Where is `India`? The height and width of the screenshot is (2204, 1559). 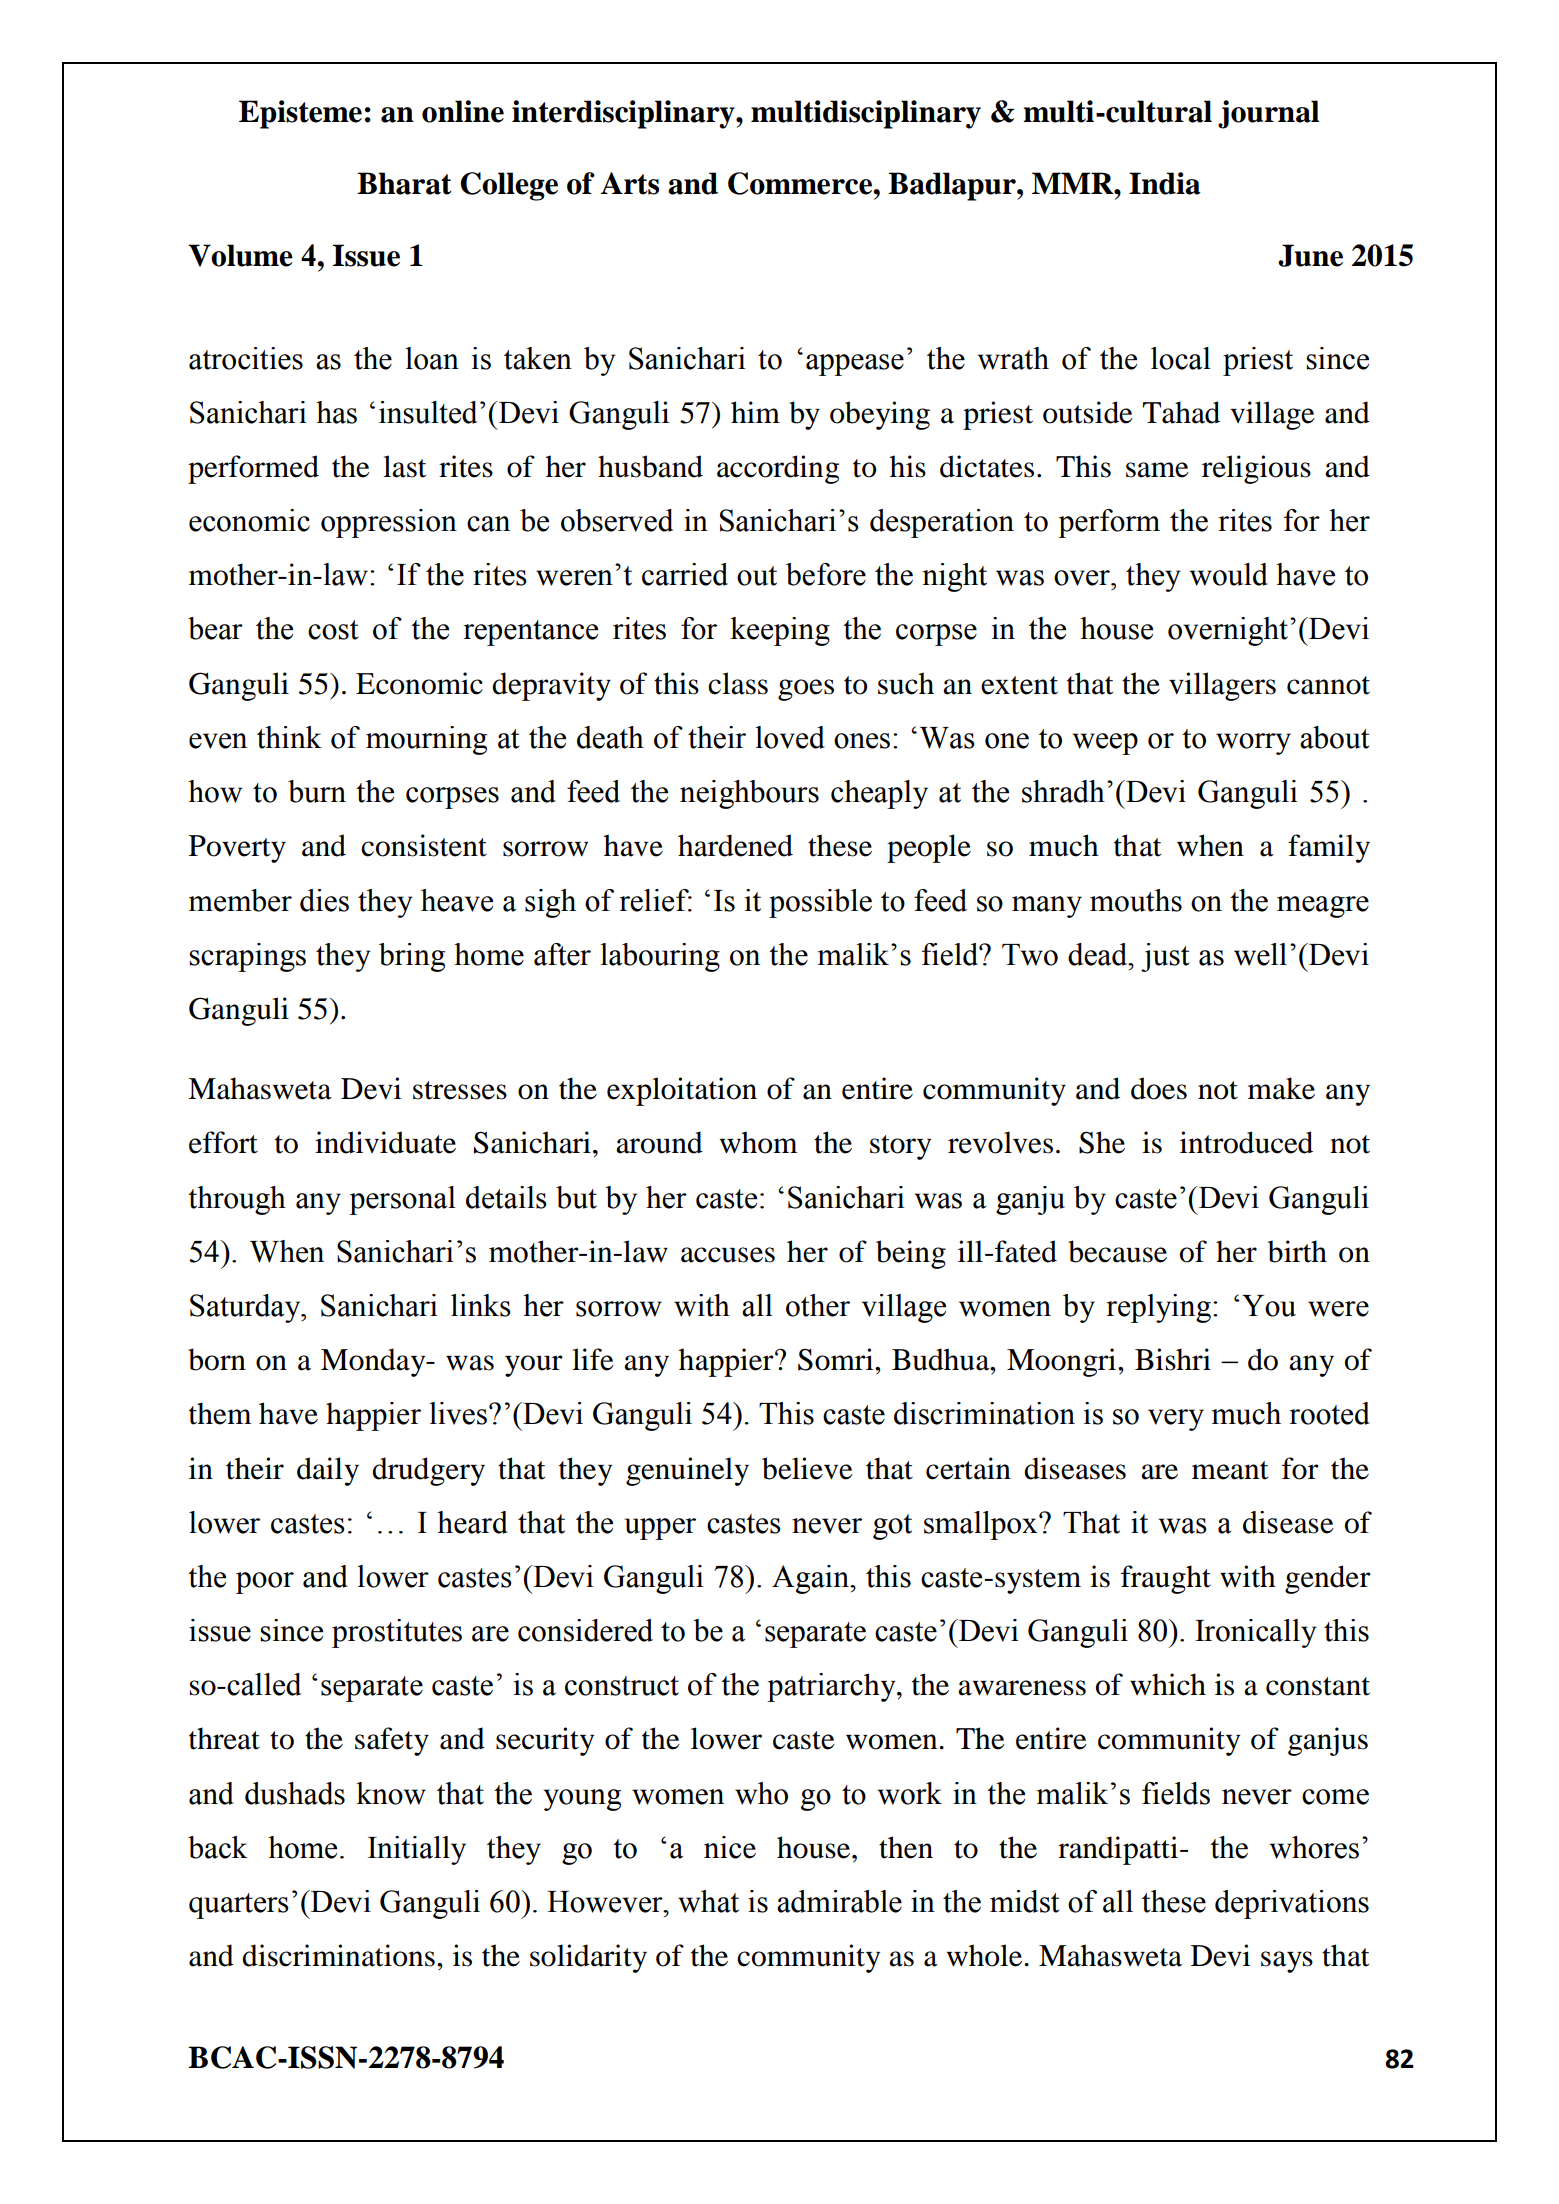 India is located at coordinates (1165, 183).
